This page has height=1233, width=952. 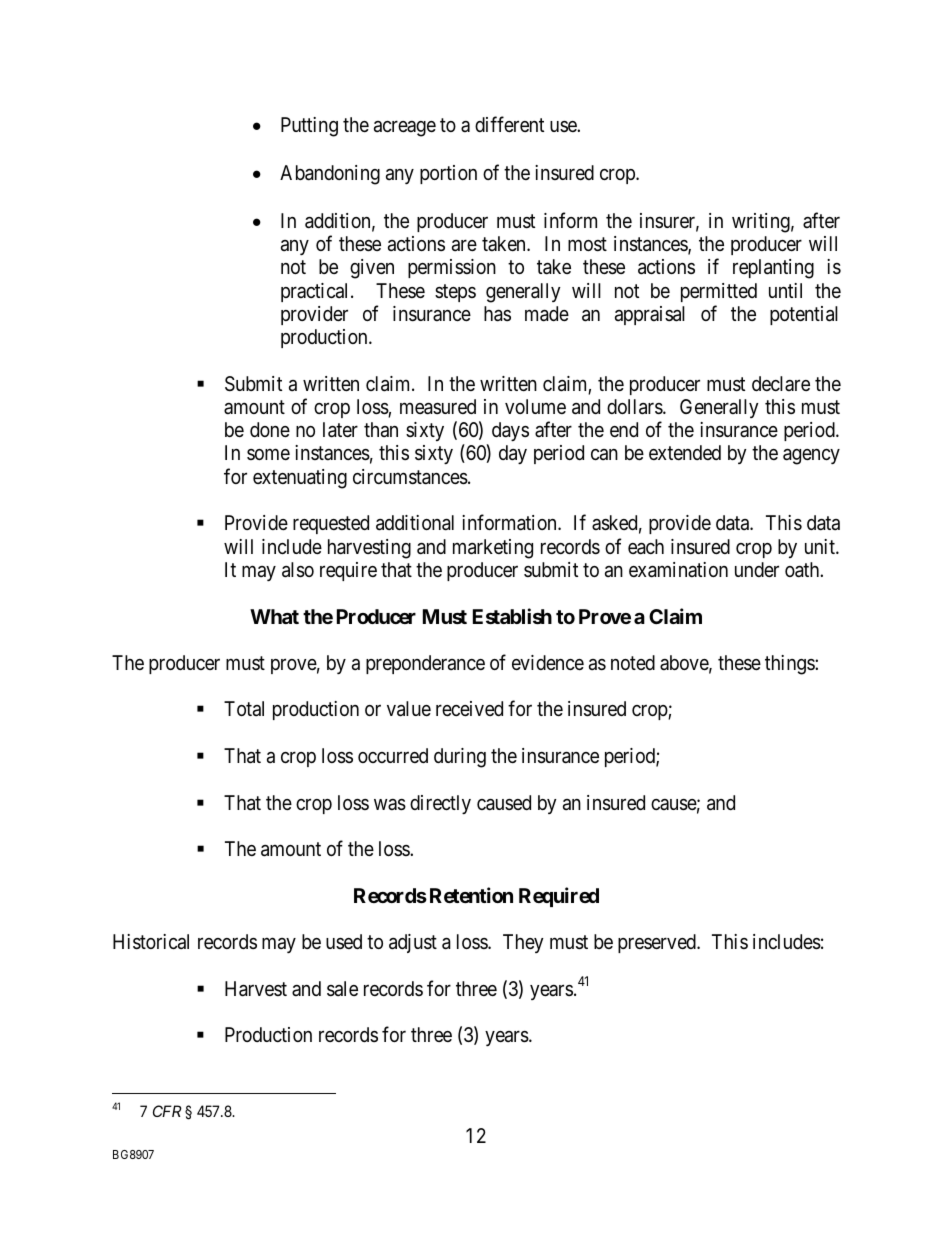 What do you see at coordinates (274, 616) in the page?
I see `What` at bounding box center [274, 616].
